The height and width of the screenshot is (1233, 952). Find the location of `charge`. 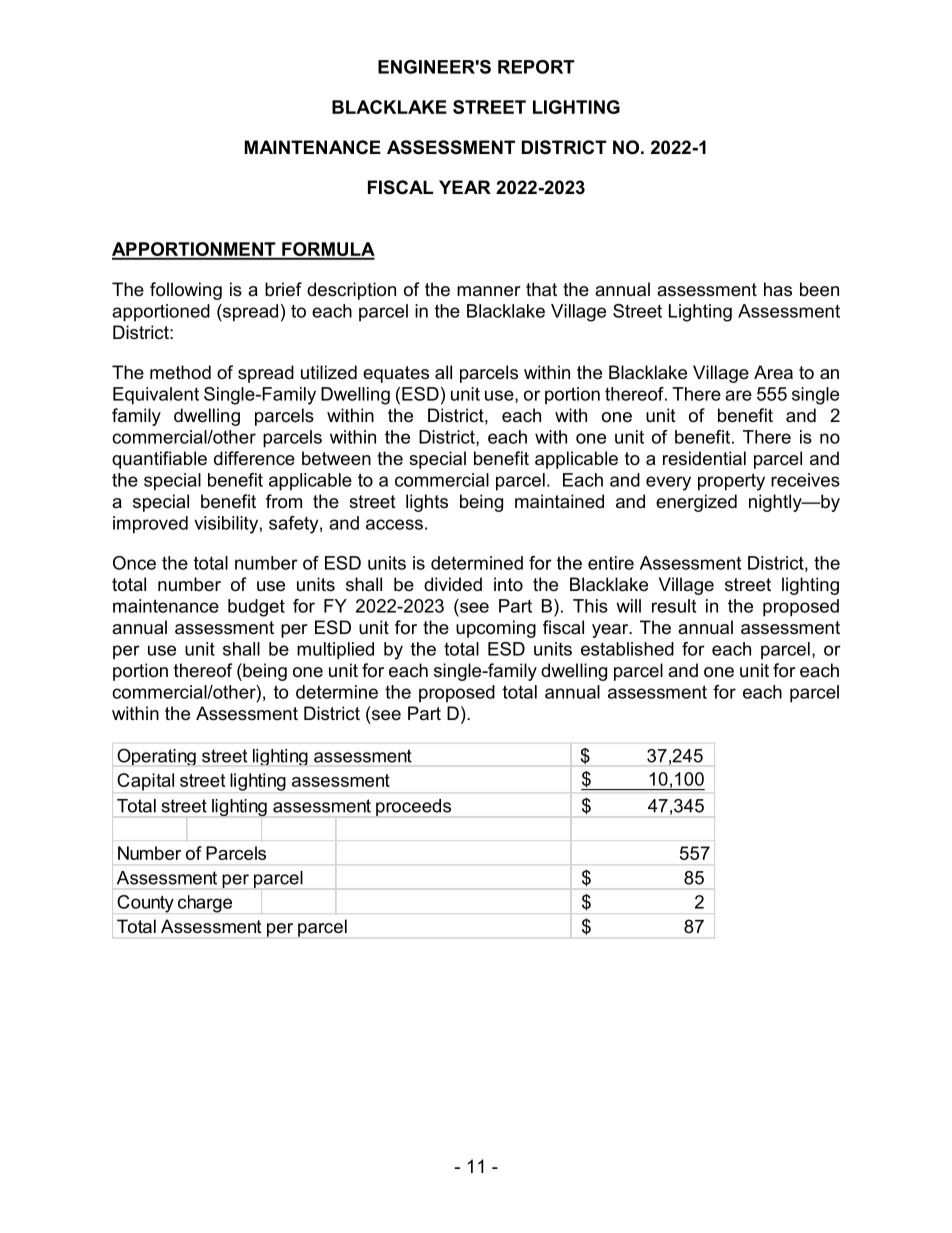

charge is located at coordinates (205, 904).
